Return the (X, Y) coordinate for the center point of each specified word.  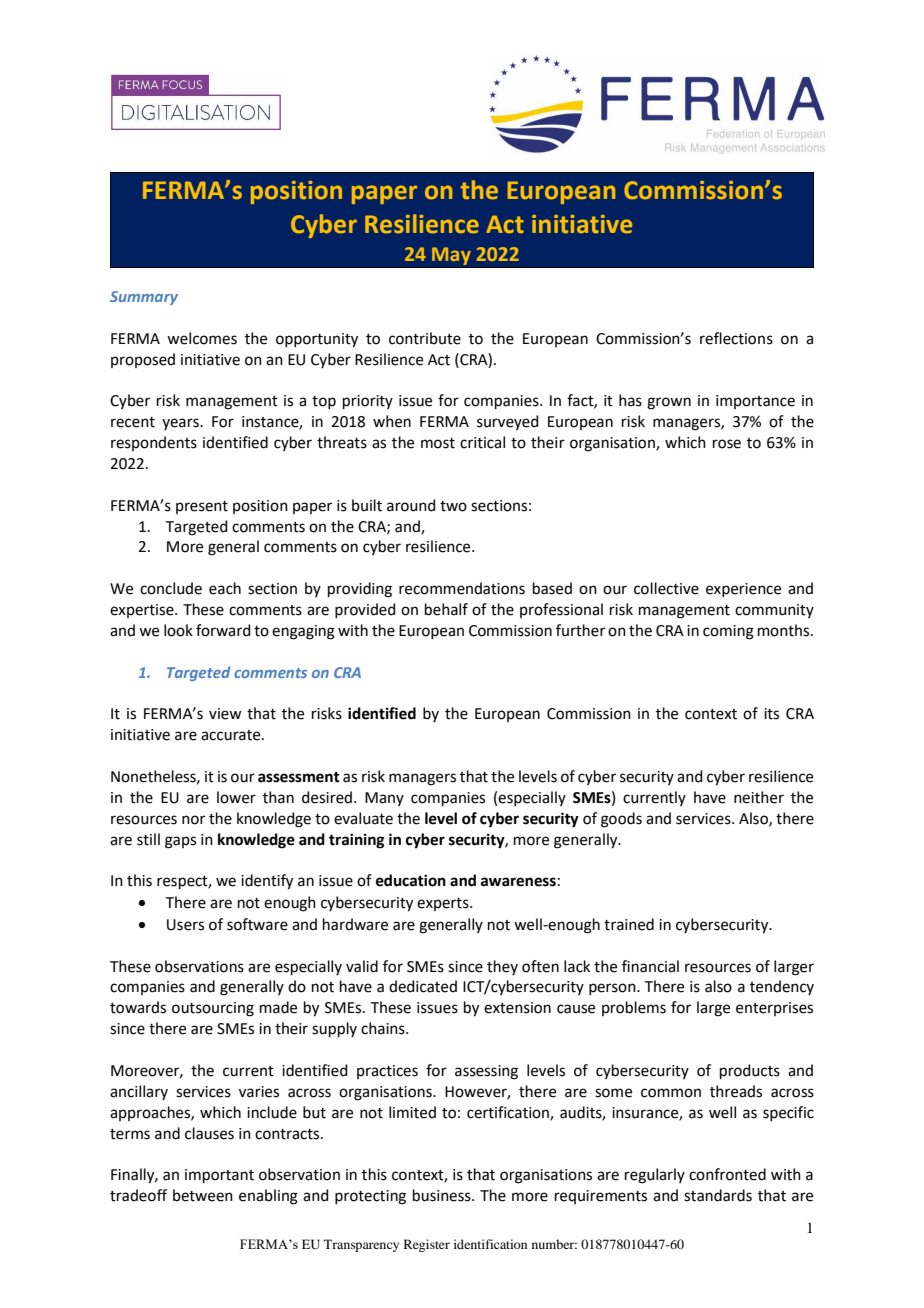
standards (718, 1195)
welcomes (202, 338)
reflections (736, 338)
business (443, 1195)
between (203, 1195)
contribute (425, 338)
